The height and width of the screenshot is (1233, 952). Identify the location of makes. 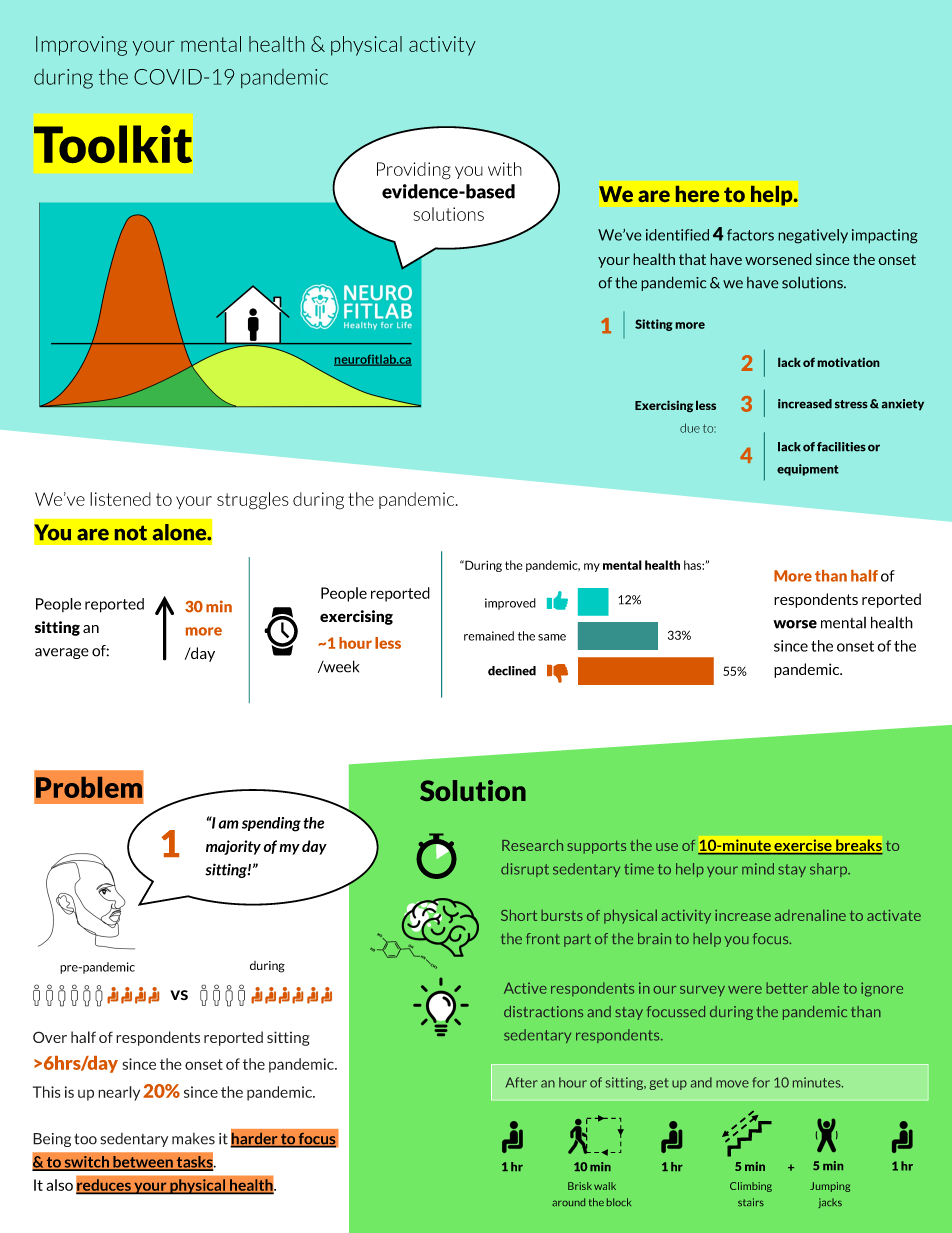
(193, 1139).
